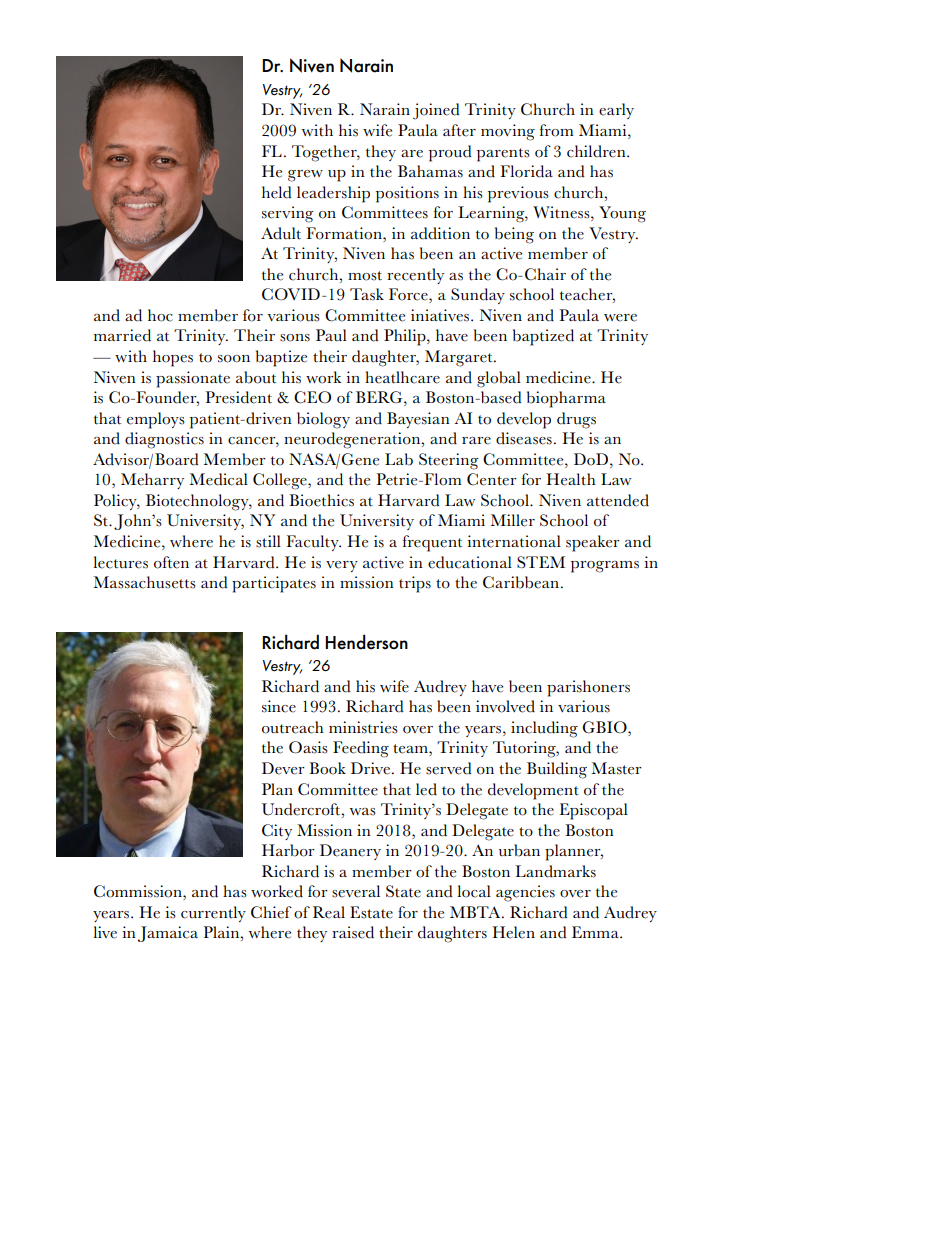 The image size is (952, 1233). What do you see at coordinates (556, 130) in the page?
I see `from` at bounding box center [556, 130].
